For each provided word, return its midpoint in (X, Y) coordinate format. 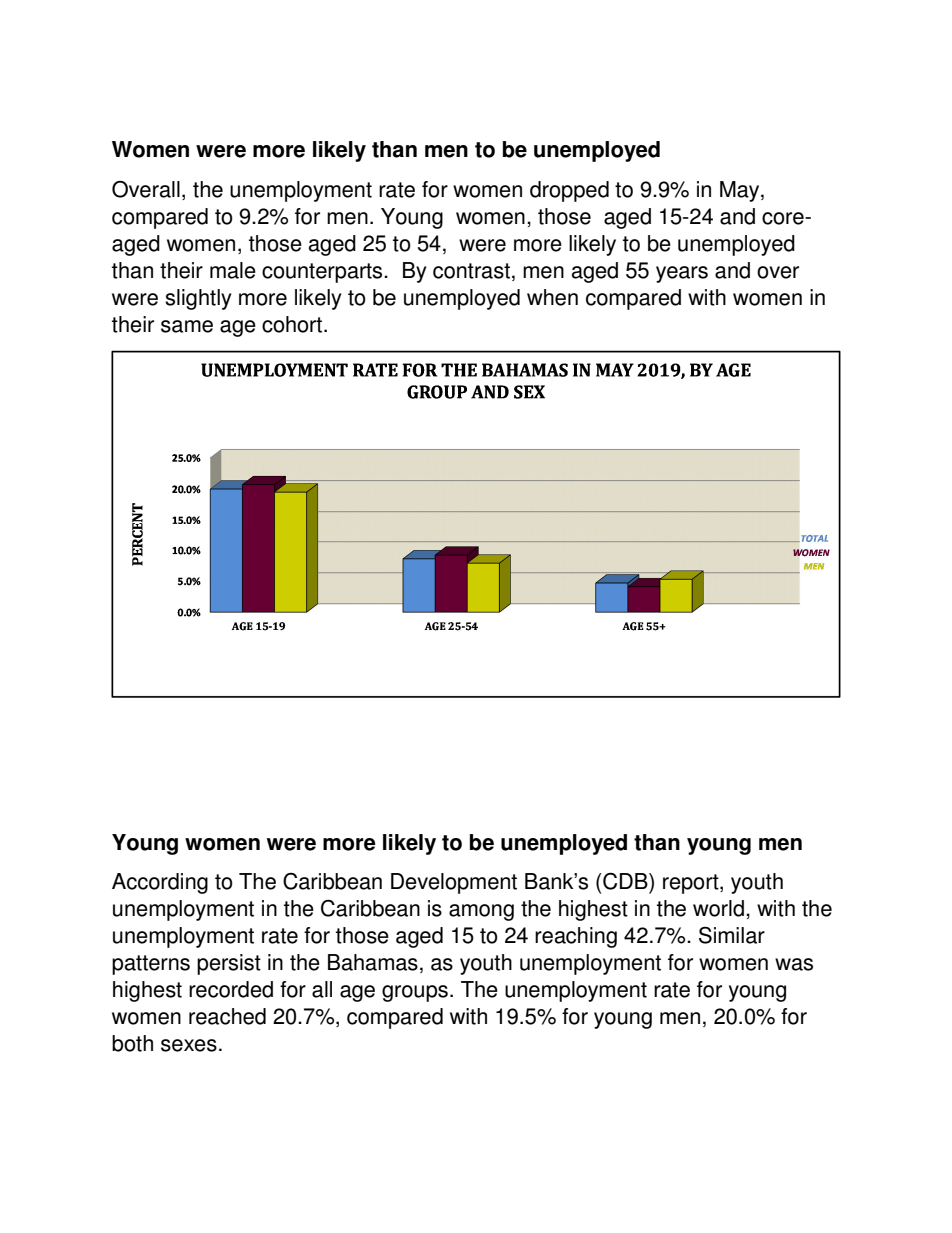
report (692, 884)
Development (454, 883)
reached (227, 1016)
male (233, 270)
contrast (471, 271)
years (682, 274)
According (160, 883)
